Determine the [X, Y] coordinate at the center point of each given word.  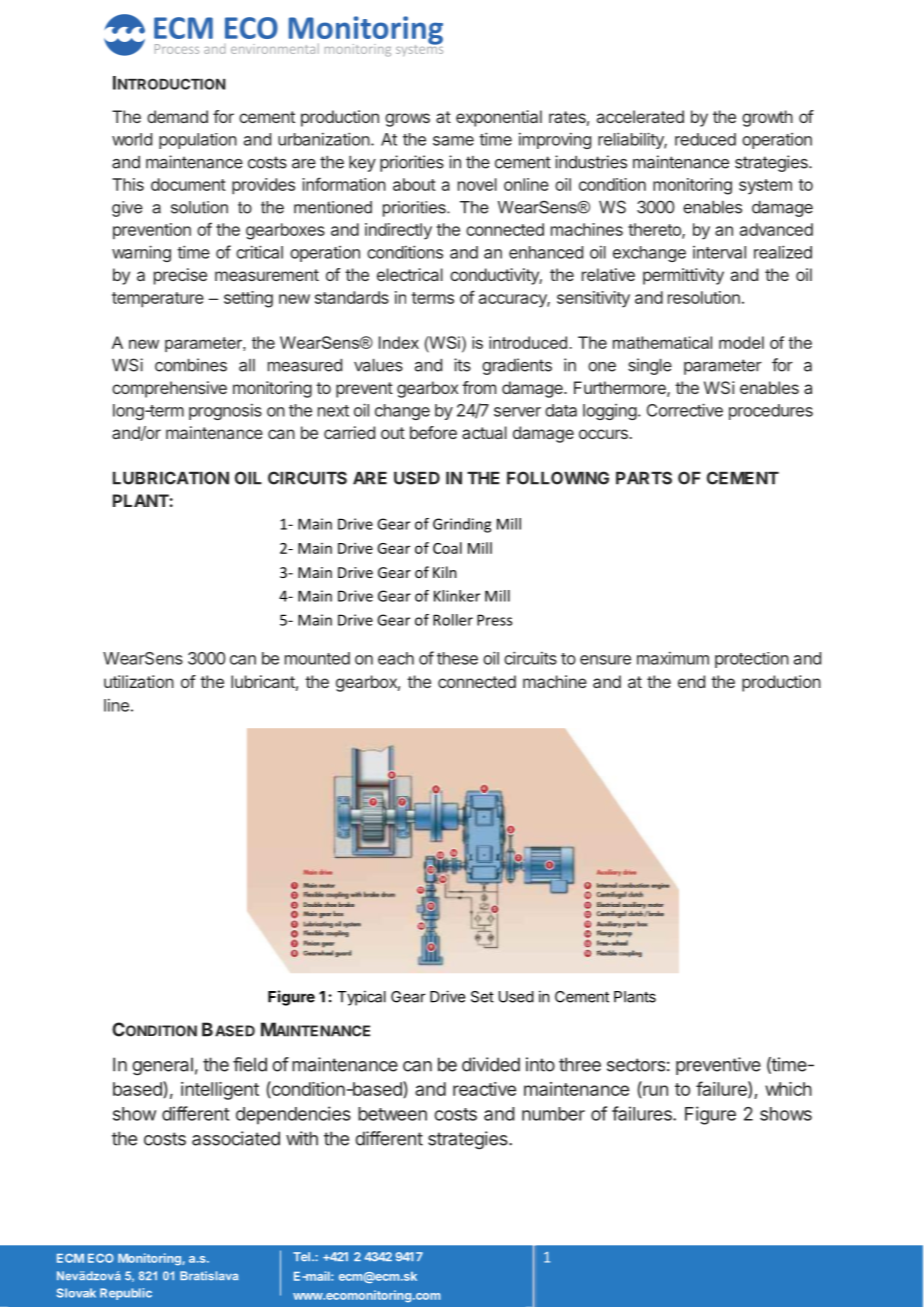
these [457, 658]
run [654, 1091]
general [162, 1066]
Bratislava [209, 1275]
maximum [673, 658]
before [433, 432]
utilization [139, 681]
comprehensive [169, 389]
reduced [705, 139]
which [788, 1089]
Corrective [685, 410]
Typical [361, 998]
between [392, 1114]
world [132, 139]
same [453, 141]
